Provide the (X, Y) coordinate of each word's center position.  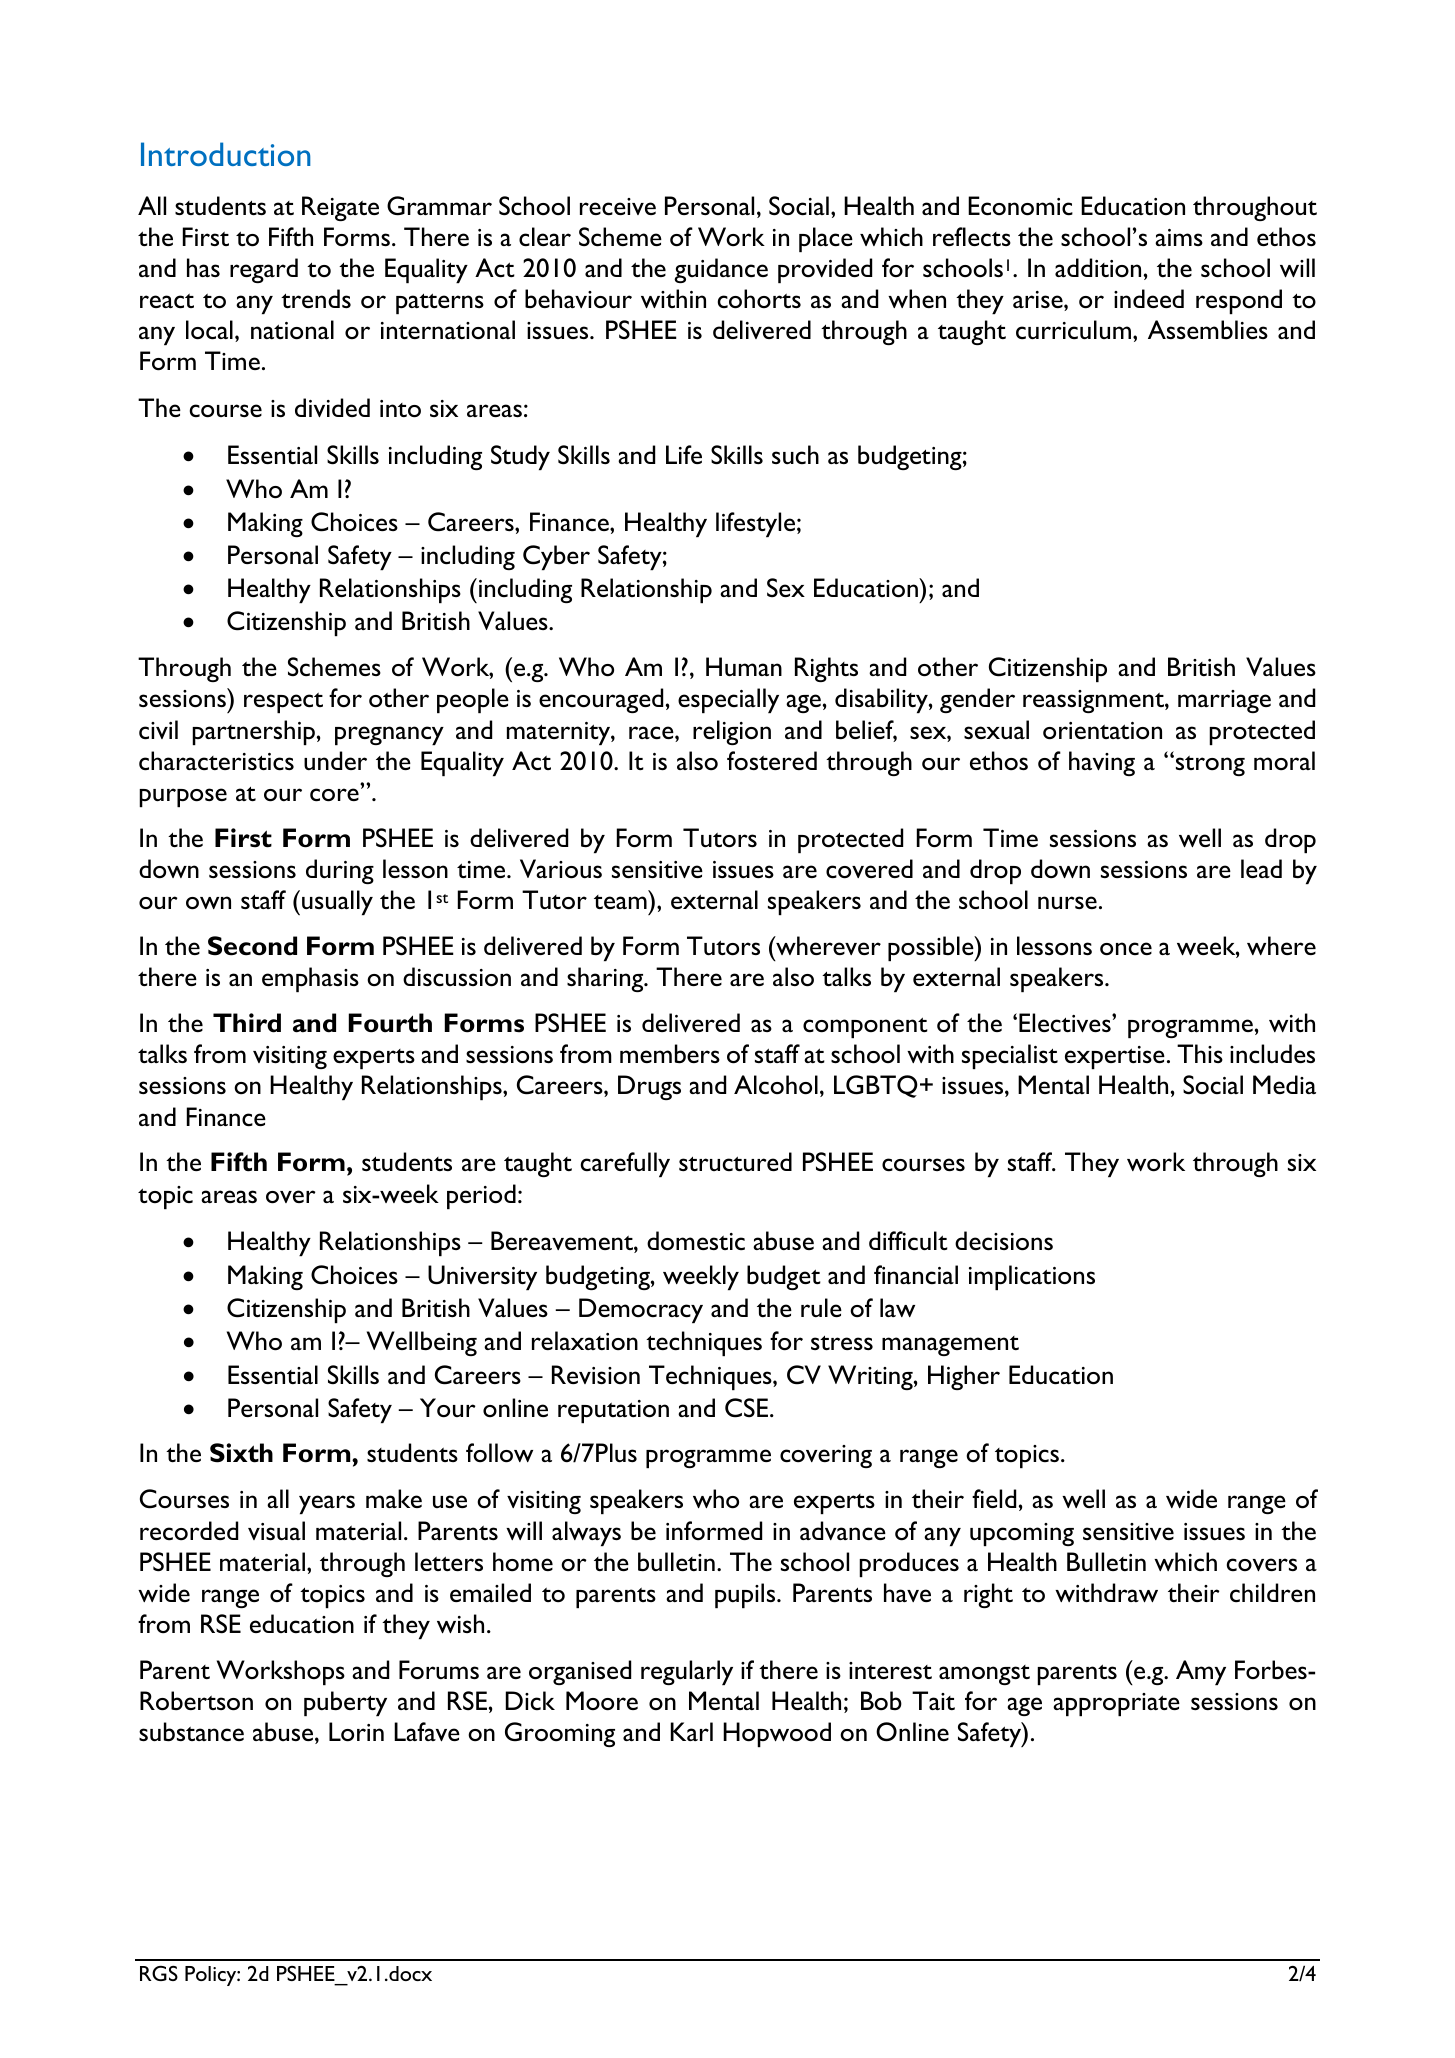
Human (744, 666)
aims (1179, 237)
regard (264, 270)
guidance (721, 270)
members (670, 1054)
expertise (1115, 1057)
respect (283, 703)
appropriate (1116, 1704)
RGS (159, 1973)
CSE (748, 1408)
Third (247, 1023)
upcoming (1022, 1534)
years (327, 1504)
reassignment (1094, 701)
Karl (692, 1731)
